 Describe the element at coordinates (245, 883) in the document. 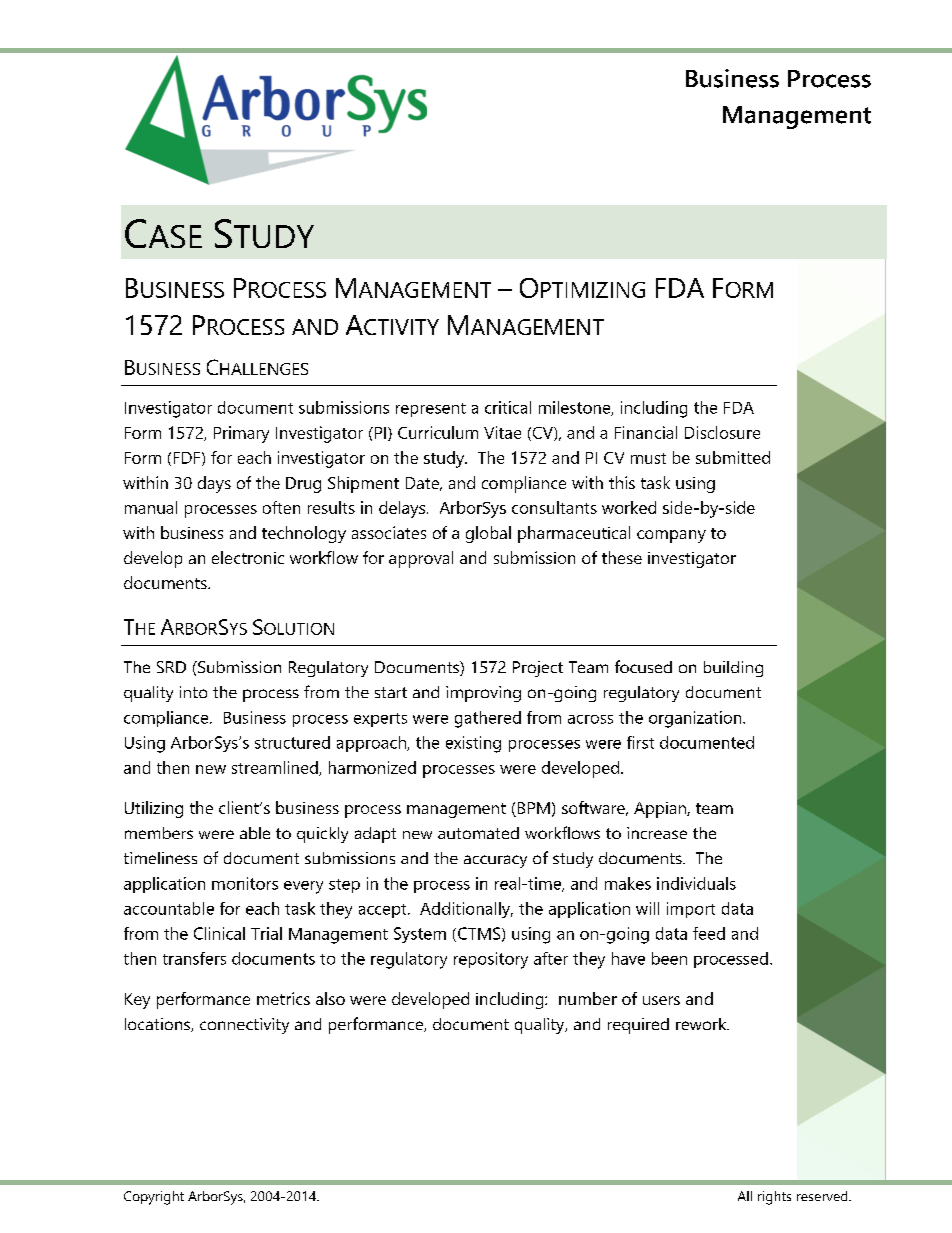

I see `monitors` at that location.
